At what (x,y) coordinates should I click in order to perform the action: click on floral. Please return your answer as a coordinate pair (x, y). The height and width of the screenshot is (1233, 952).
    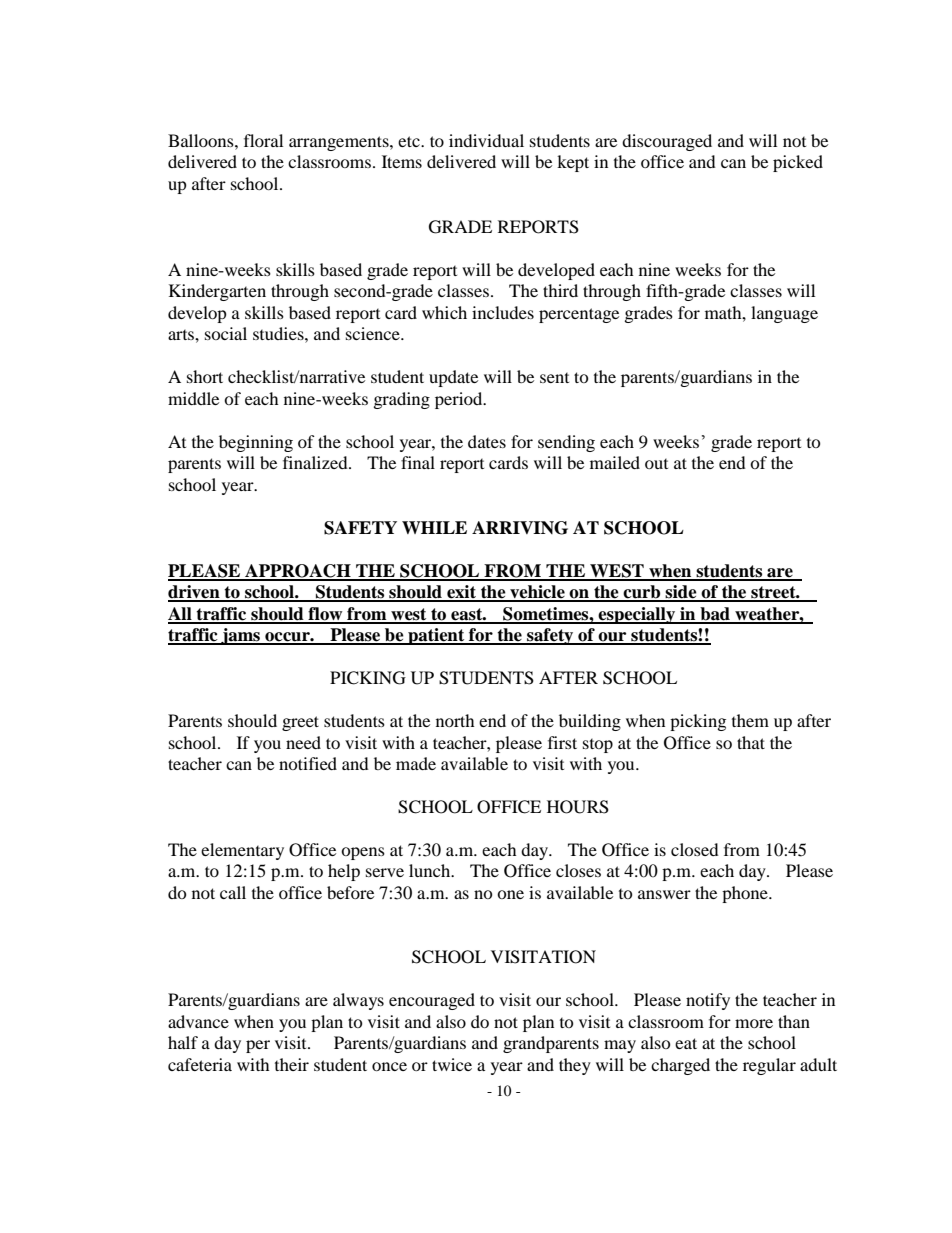
    Looking at the image, I should click on (263, 140).
